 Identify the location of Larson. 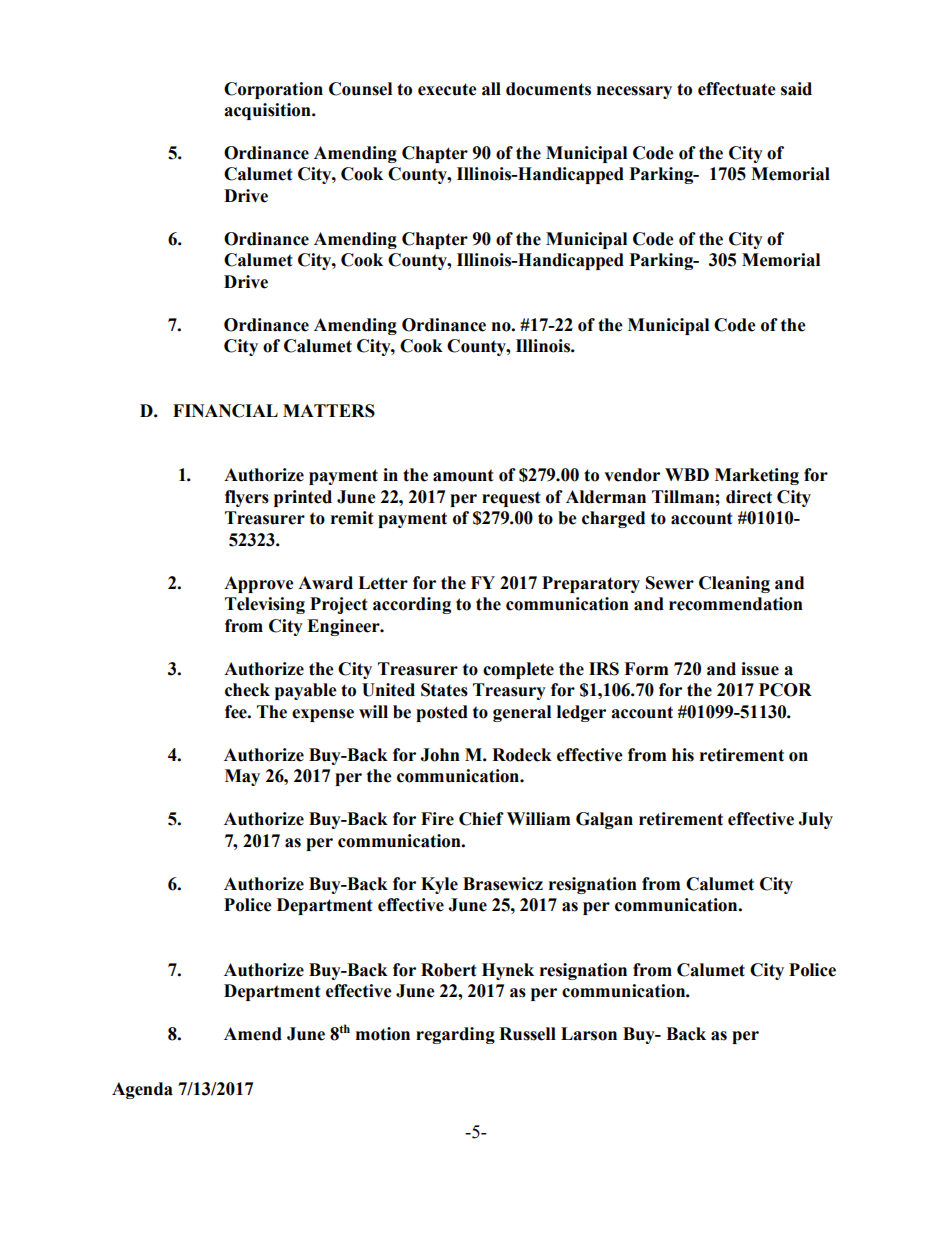
(589, 1034).
